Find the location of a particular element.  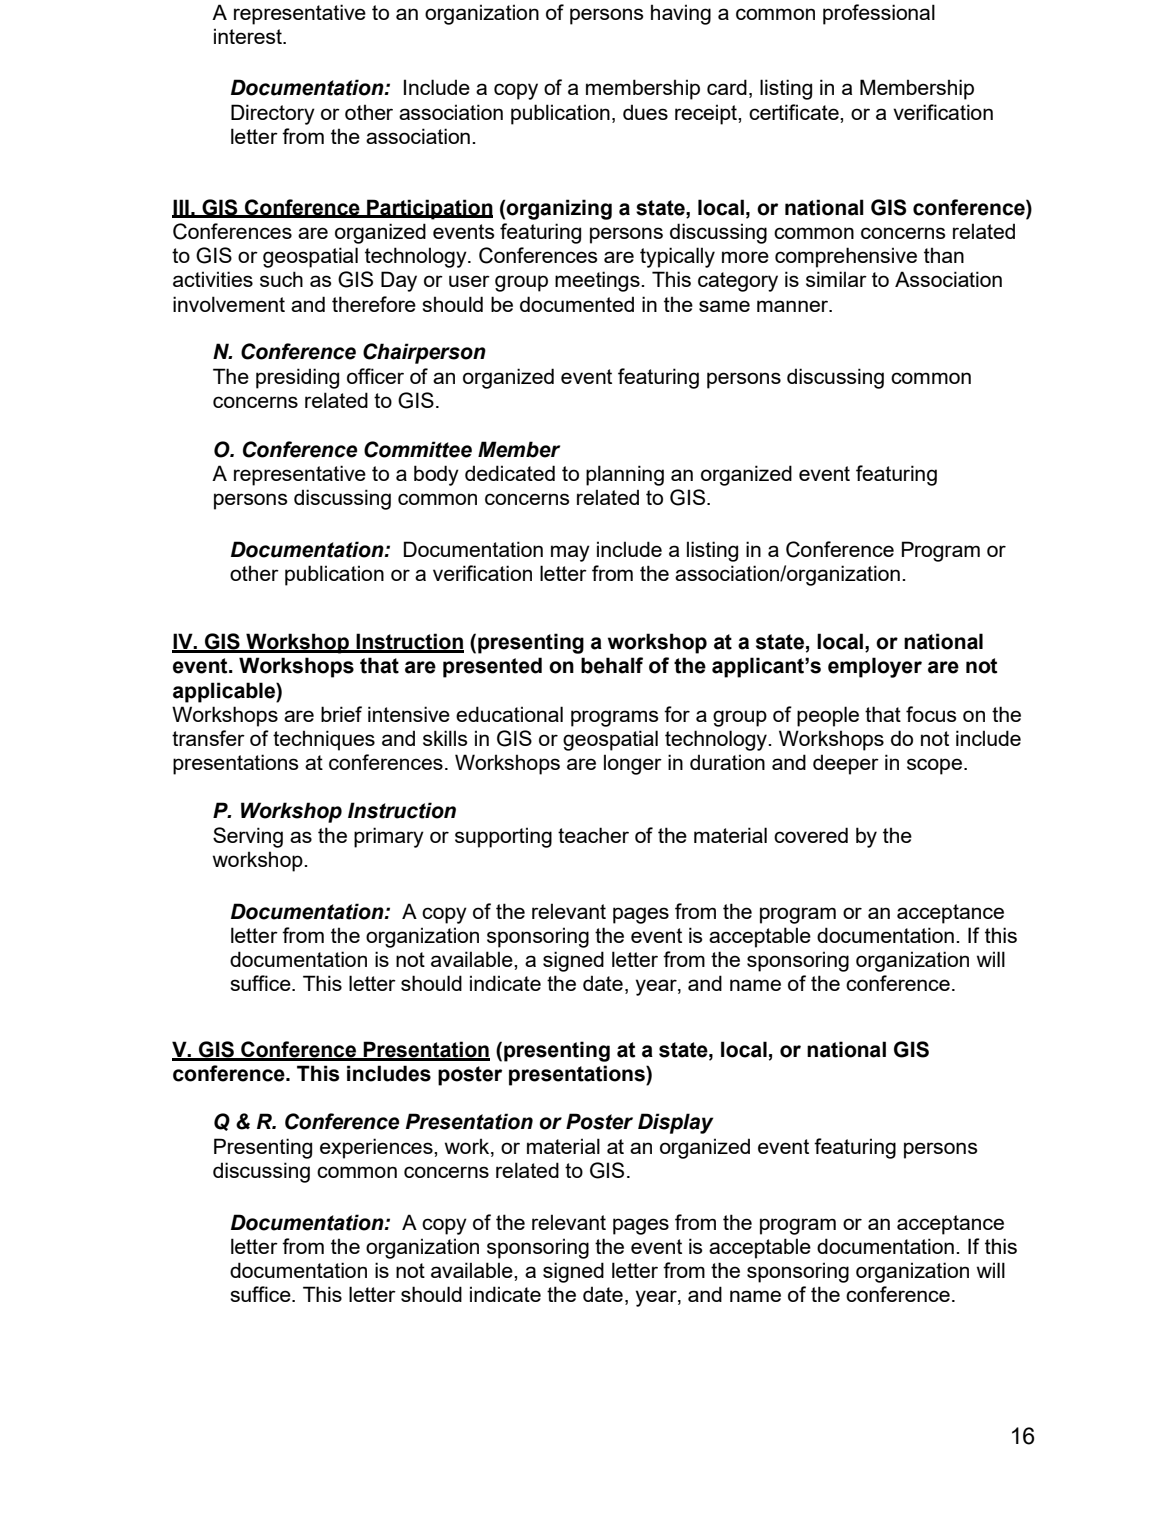

dues is located at coordinates (645, 112).
